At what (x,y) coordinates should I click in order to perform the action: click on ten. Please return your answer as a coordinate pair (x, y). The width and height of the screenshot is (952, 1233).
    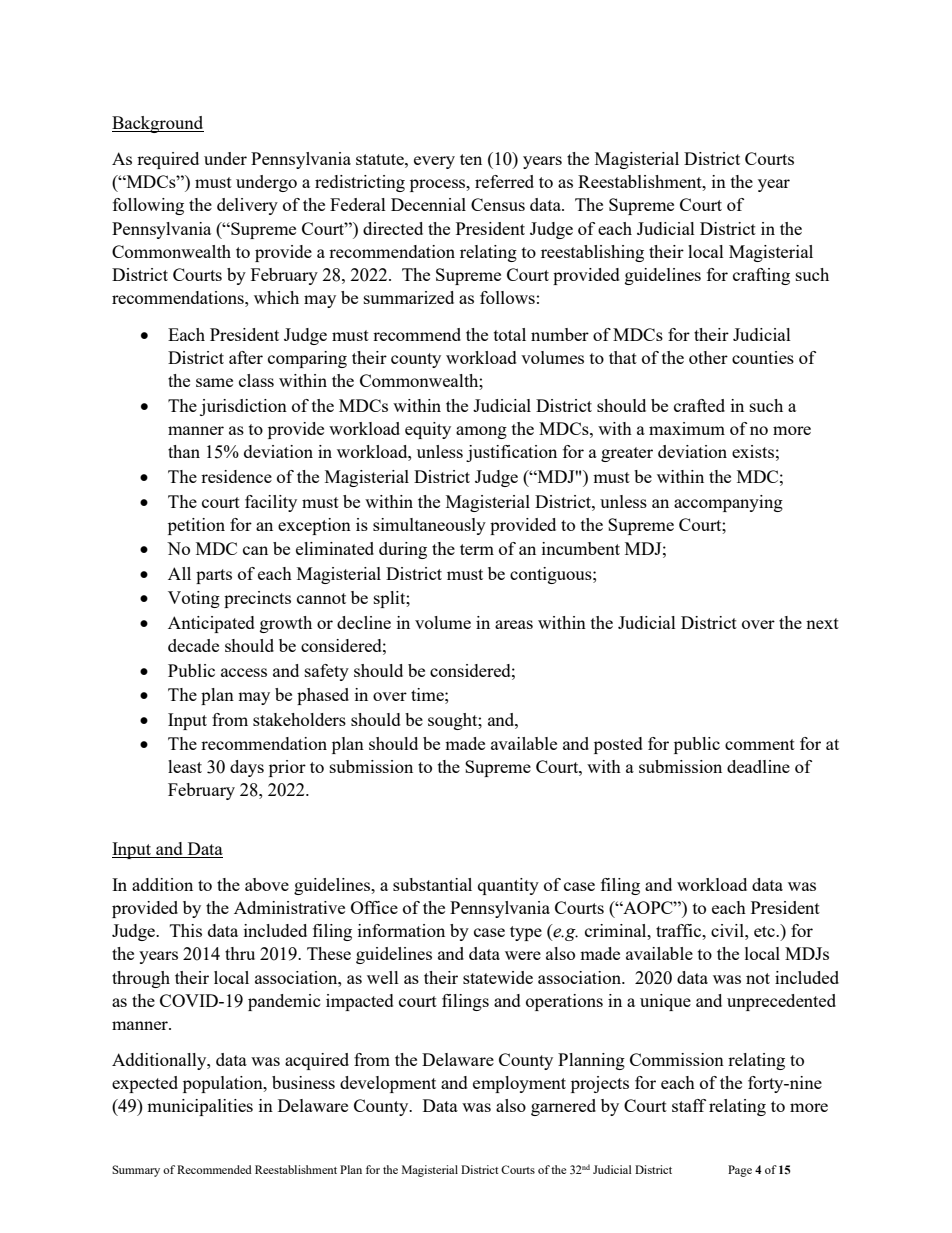
    Looking at the image, I should click on (471, 159).
